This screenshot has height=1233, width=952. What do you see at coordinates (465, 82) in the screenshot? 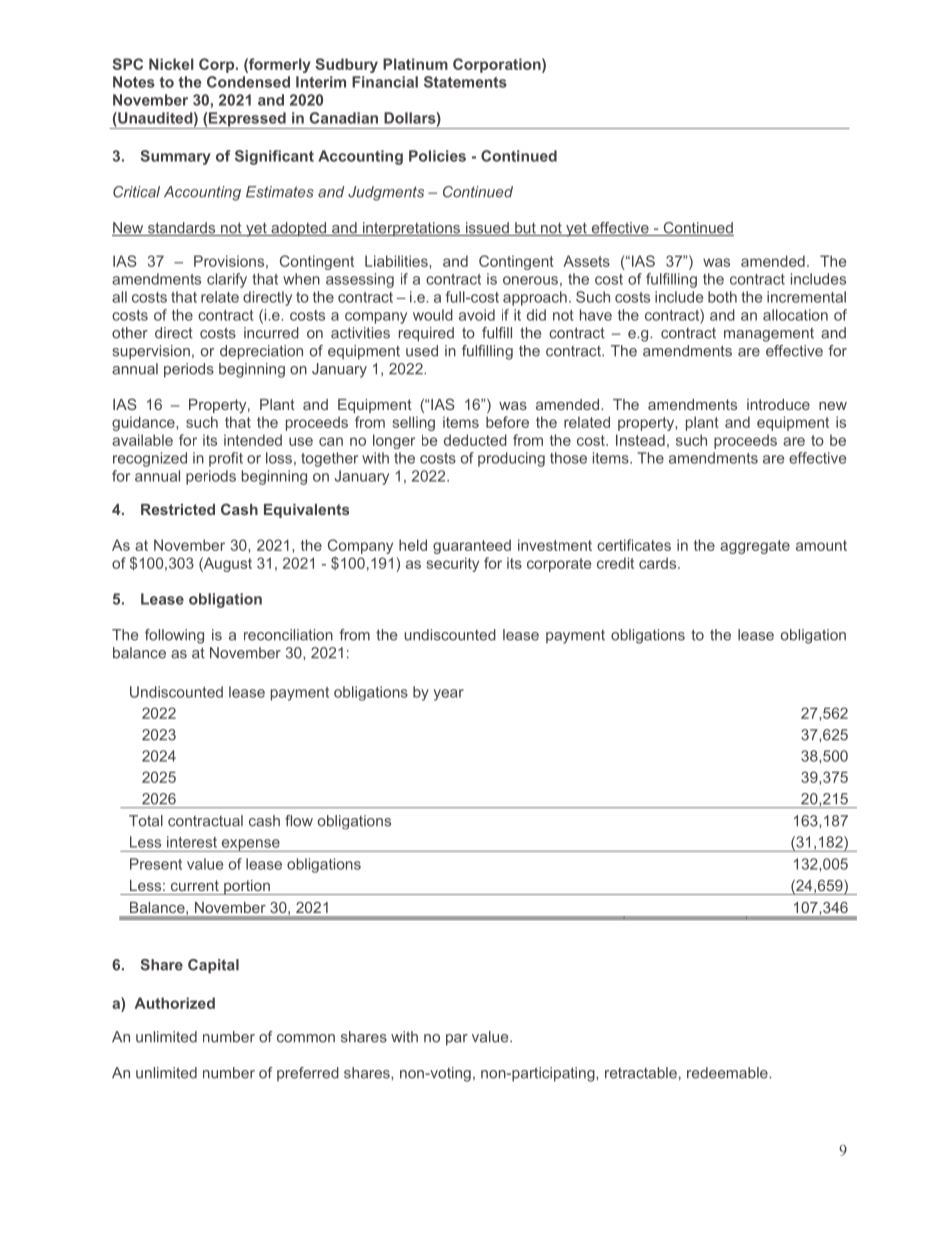
I see `Statements` at bounding box center [465, 82].
